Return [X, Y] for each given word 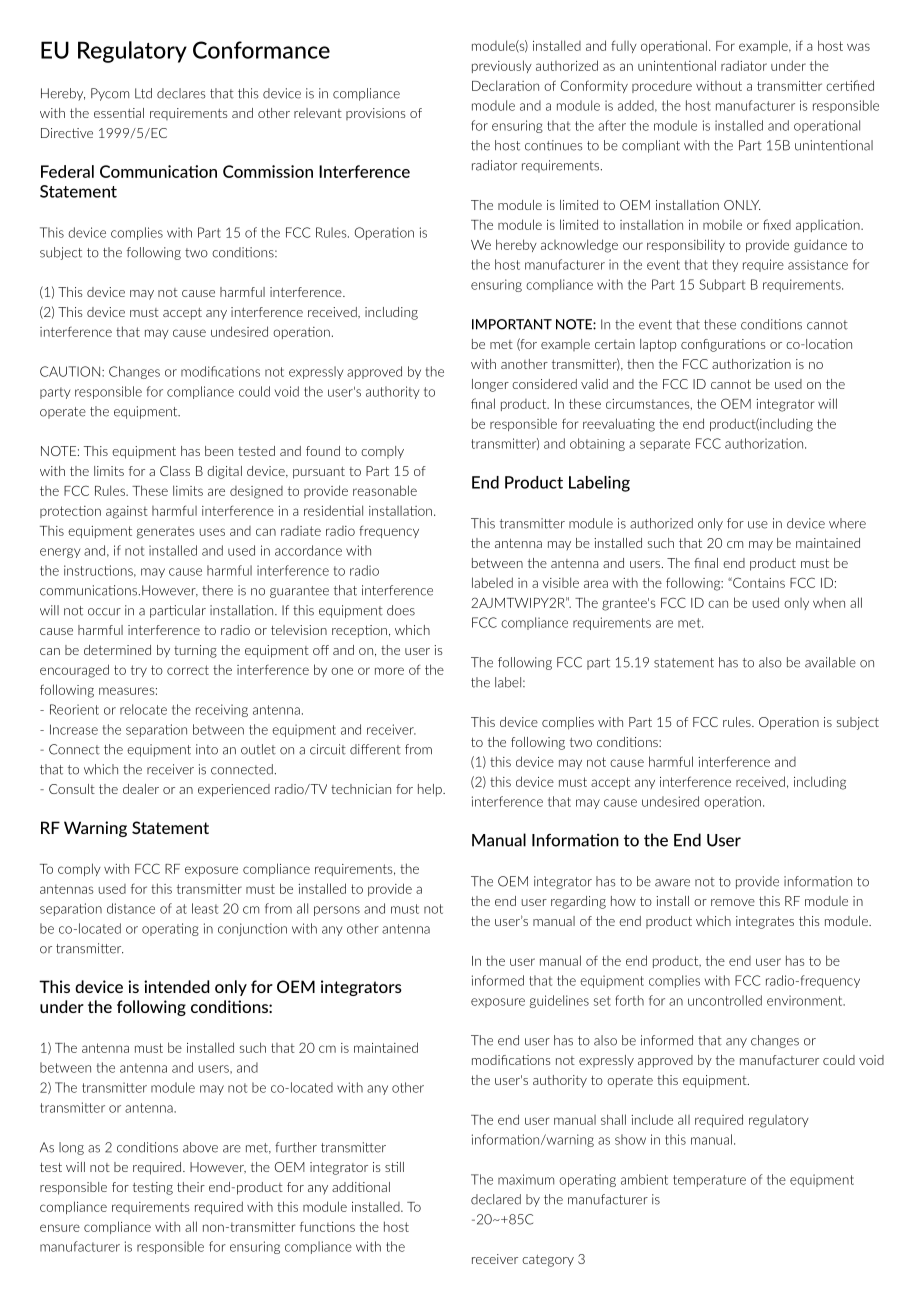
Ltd [143, 93]
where [847, 523]
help [431, 790]
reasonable [385, 490]
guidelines [559, 1001]
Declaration [505, 85]
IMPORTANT [512, 324]
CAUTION [70, 371]
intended [176, 986]
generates [166, 533]
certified [850, 85]
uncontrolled [725, 1000]
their [191, 1187]
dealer [141, 789]
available [830, 662]
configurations [723, 345]
